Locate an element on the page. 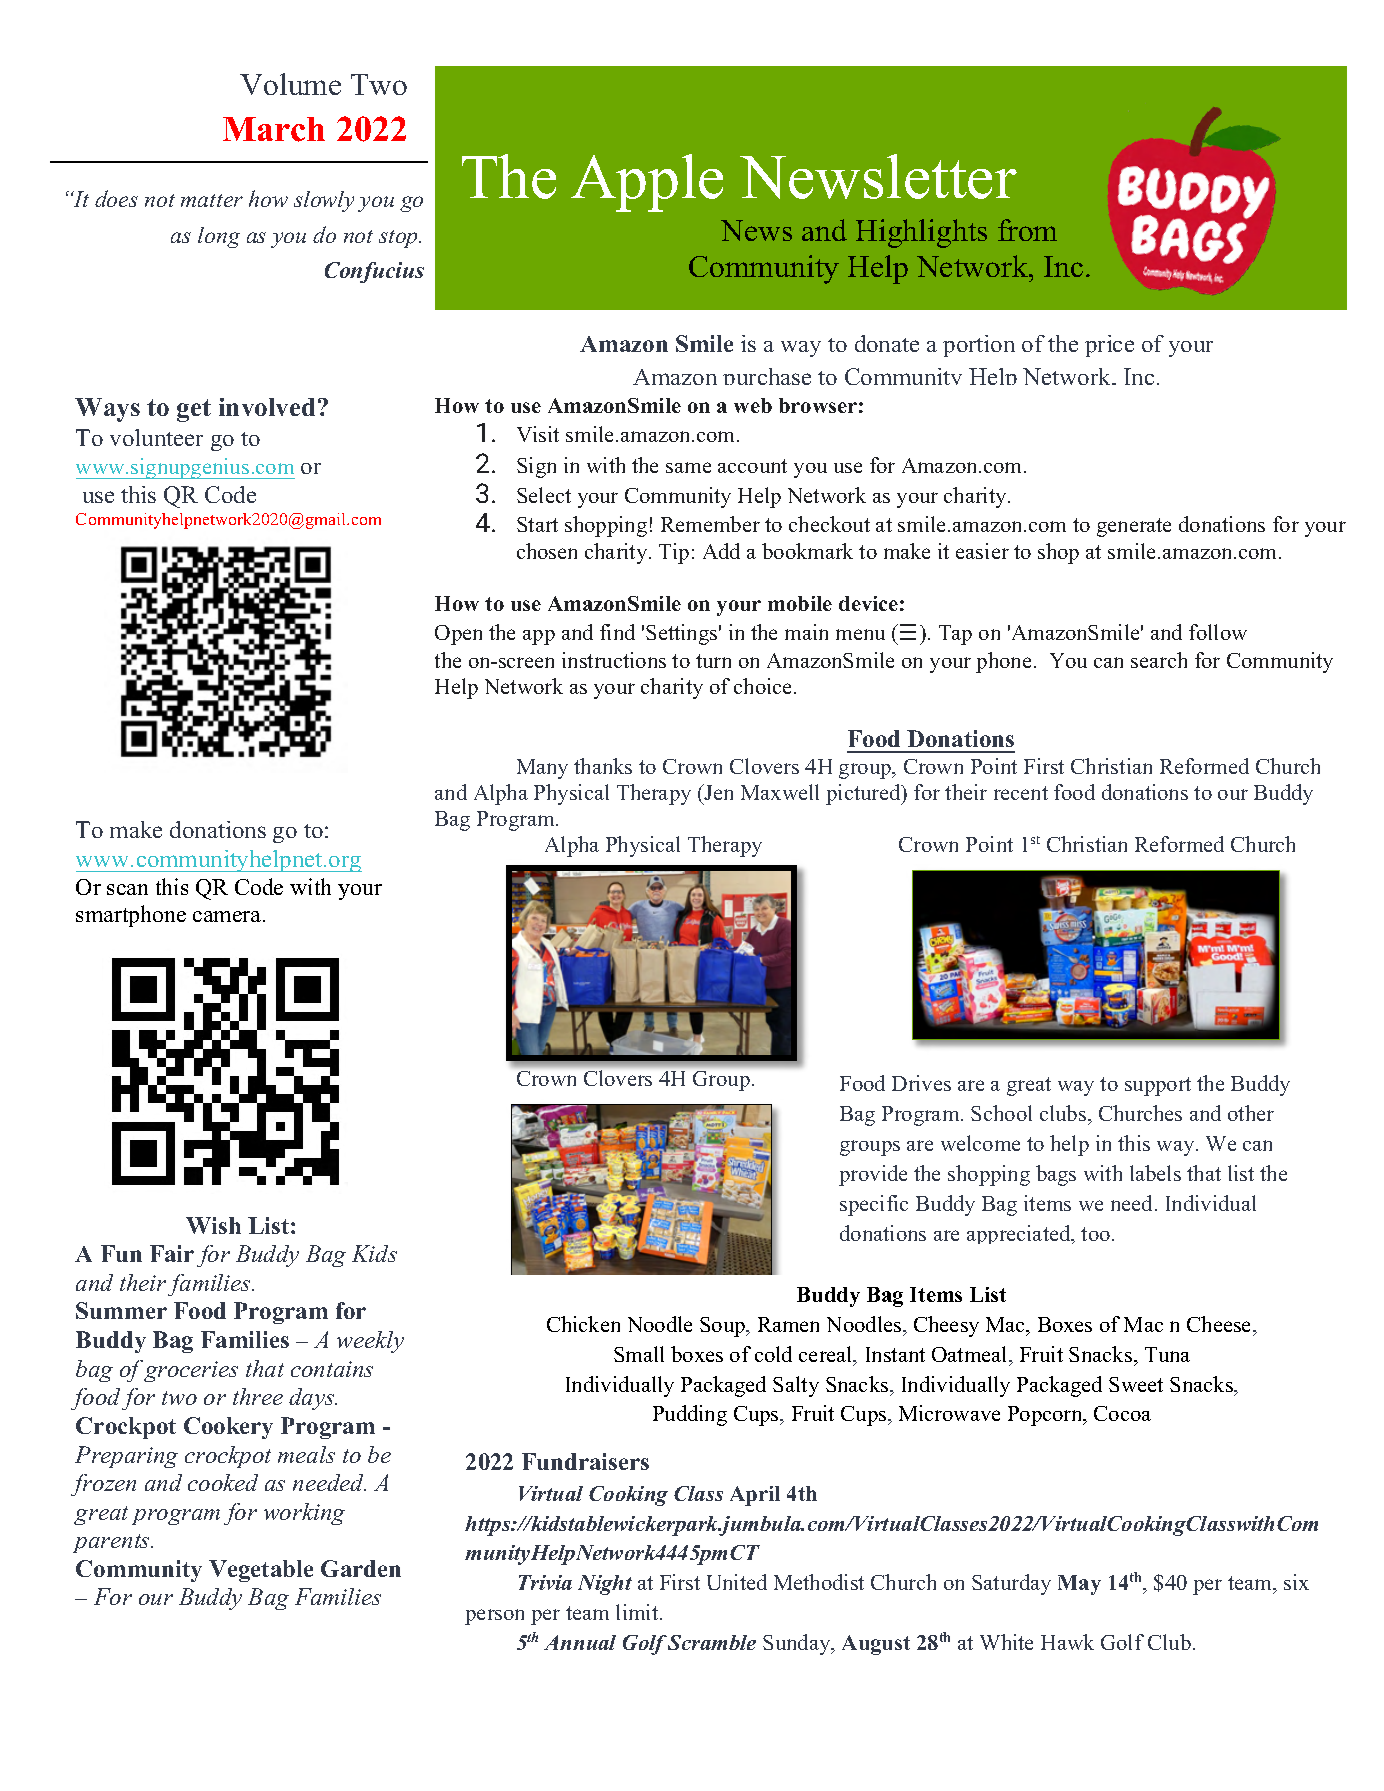 Image resolution: width=1384 pixels, height=1791 pixels. Apple is located at coordinates (647, 183).
